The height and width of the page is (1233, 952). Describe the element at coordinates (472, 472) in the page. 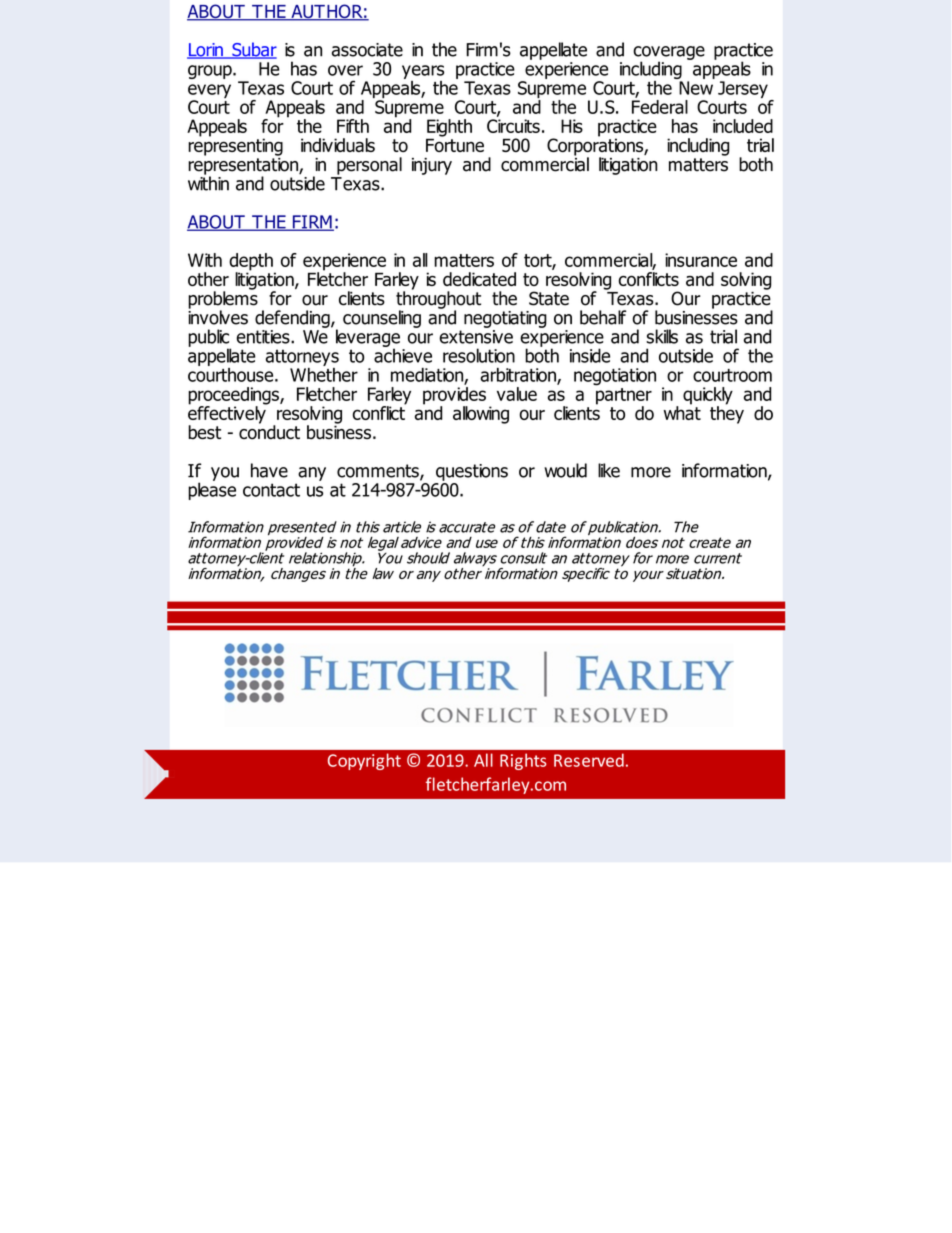

I see `questions` at that location.
